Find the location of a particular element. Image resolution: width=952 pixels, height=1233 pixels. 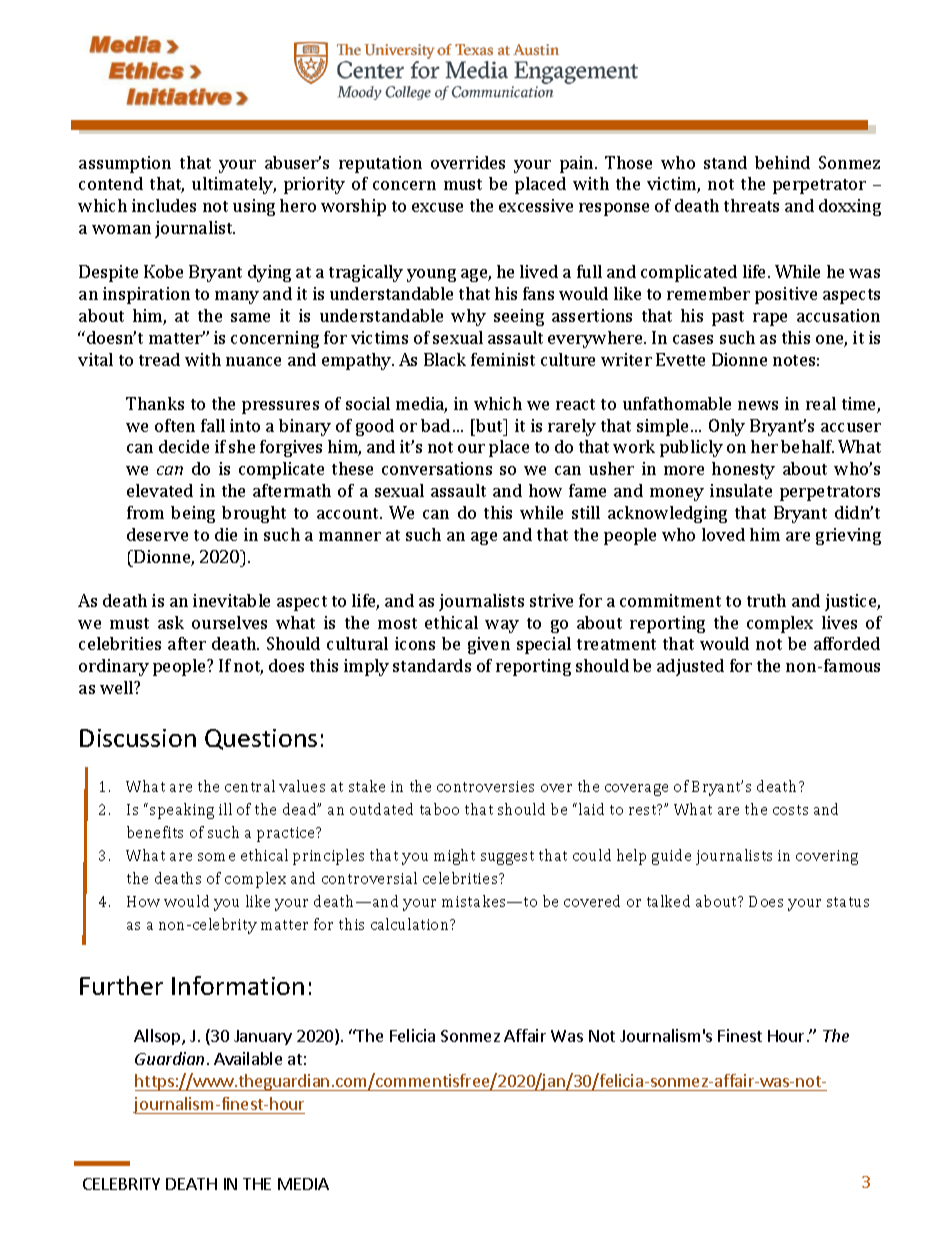

Allsop is located at coordinates (158, 1037).
